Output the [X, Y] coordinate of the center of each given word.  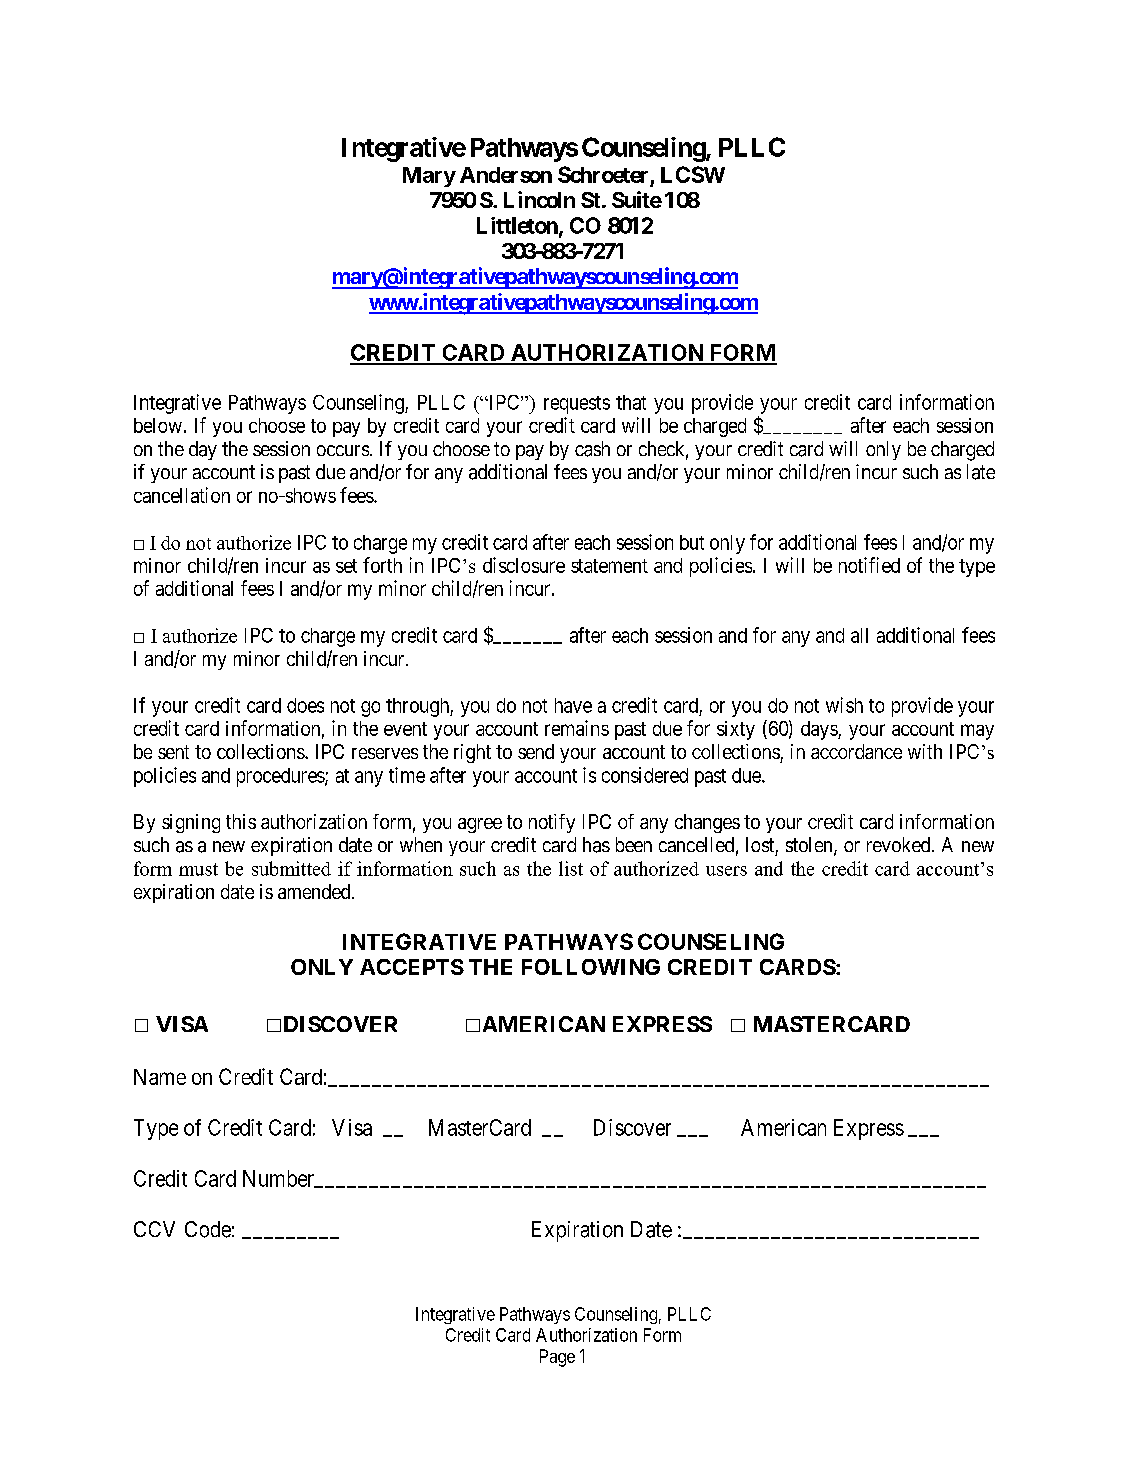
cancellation [182, 495]
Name [160, 1077]
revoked [900, 844]
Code [208, 1229]
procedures [281, 777]
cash [592, 449]
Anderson [506, 175]
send [536, 751]
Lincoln [539, 199]
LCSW [693, 174]
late [981, 472]
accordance [856, 751]
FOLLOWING [591, 967]
